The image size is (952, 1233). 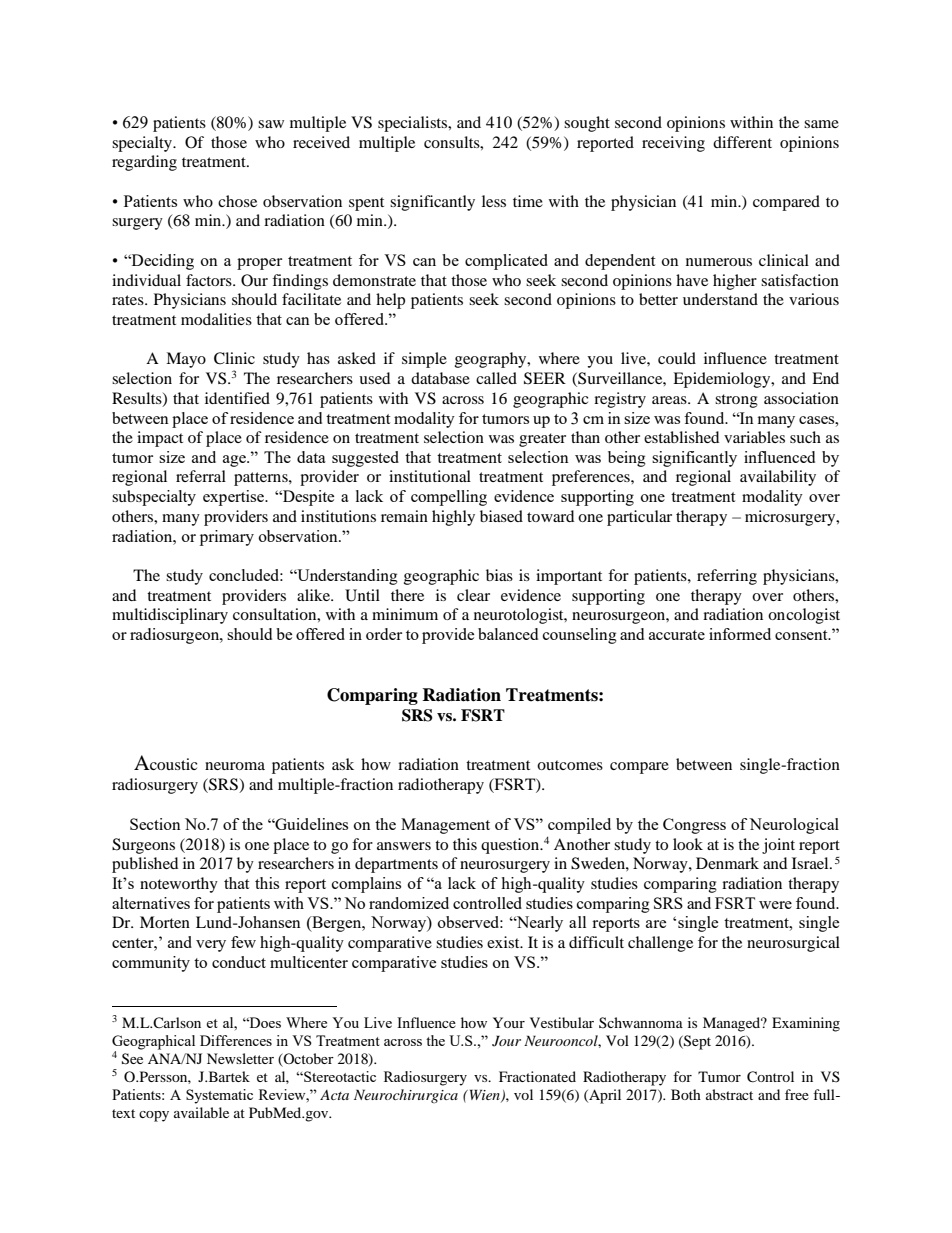 What do you see at coordinates (144, 163) in the screenshot?
I see `regarding` at bounding box center [144, 163].
